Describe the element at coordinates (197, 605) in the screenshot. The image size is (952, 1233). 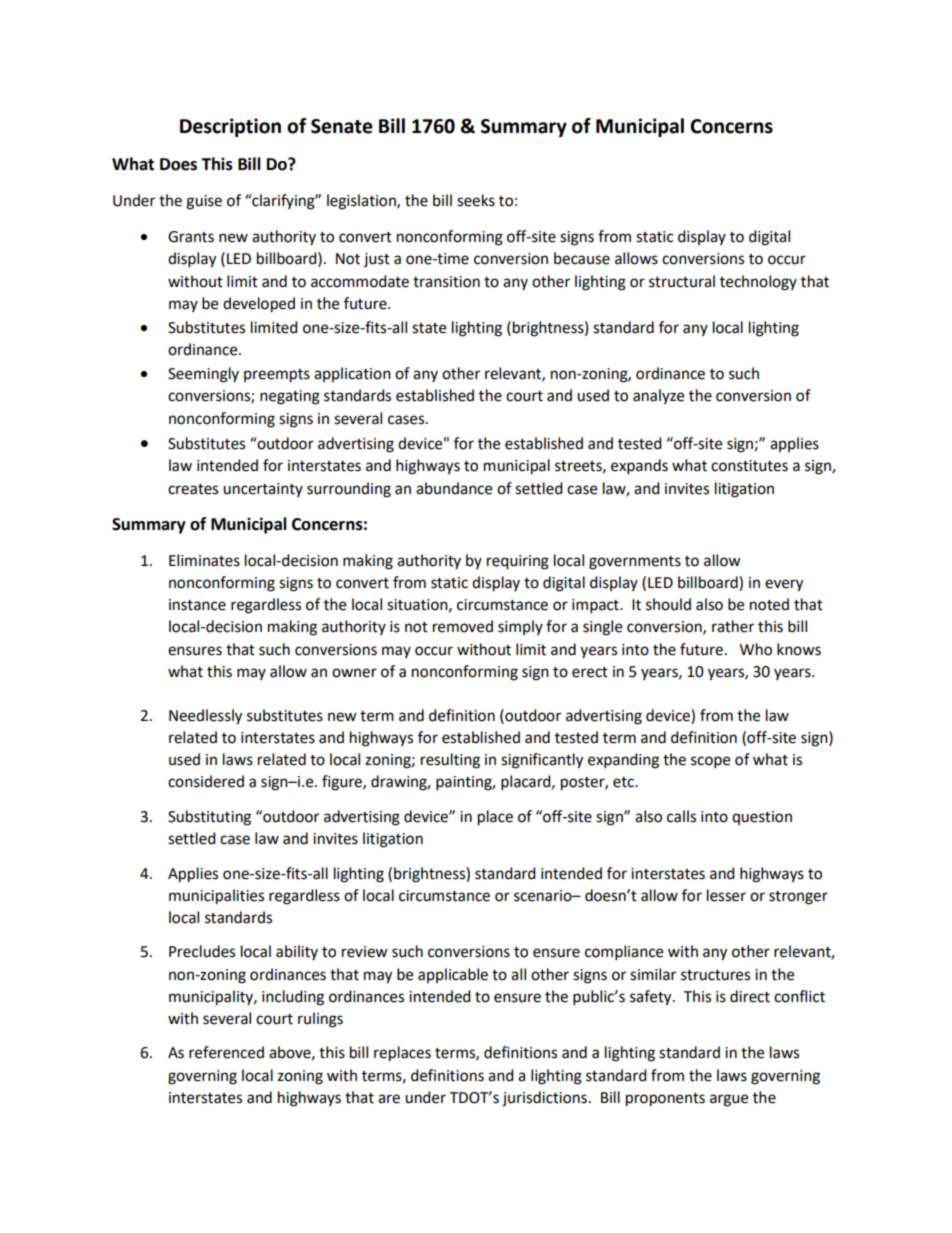
I see `instance` at that location.
